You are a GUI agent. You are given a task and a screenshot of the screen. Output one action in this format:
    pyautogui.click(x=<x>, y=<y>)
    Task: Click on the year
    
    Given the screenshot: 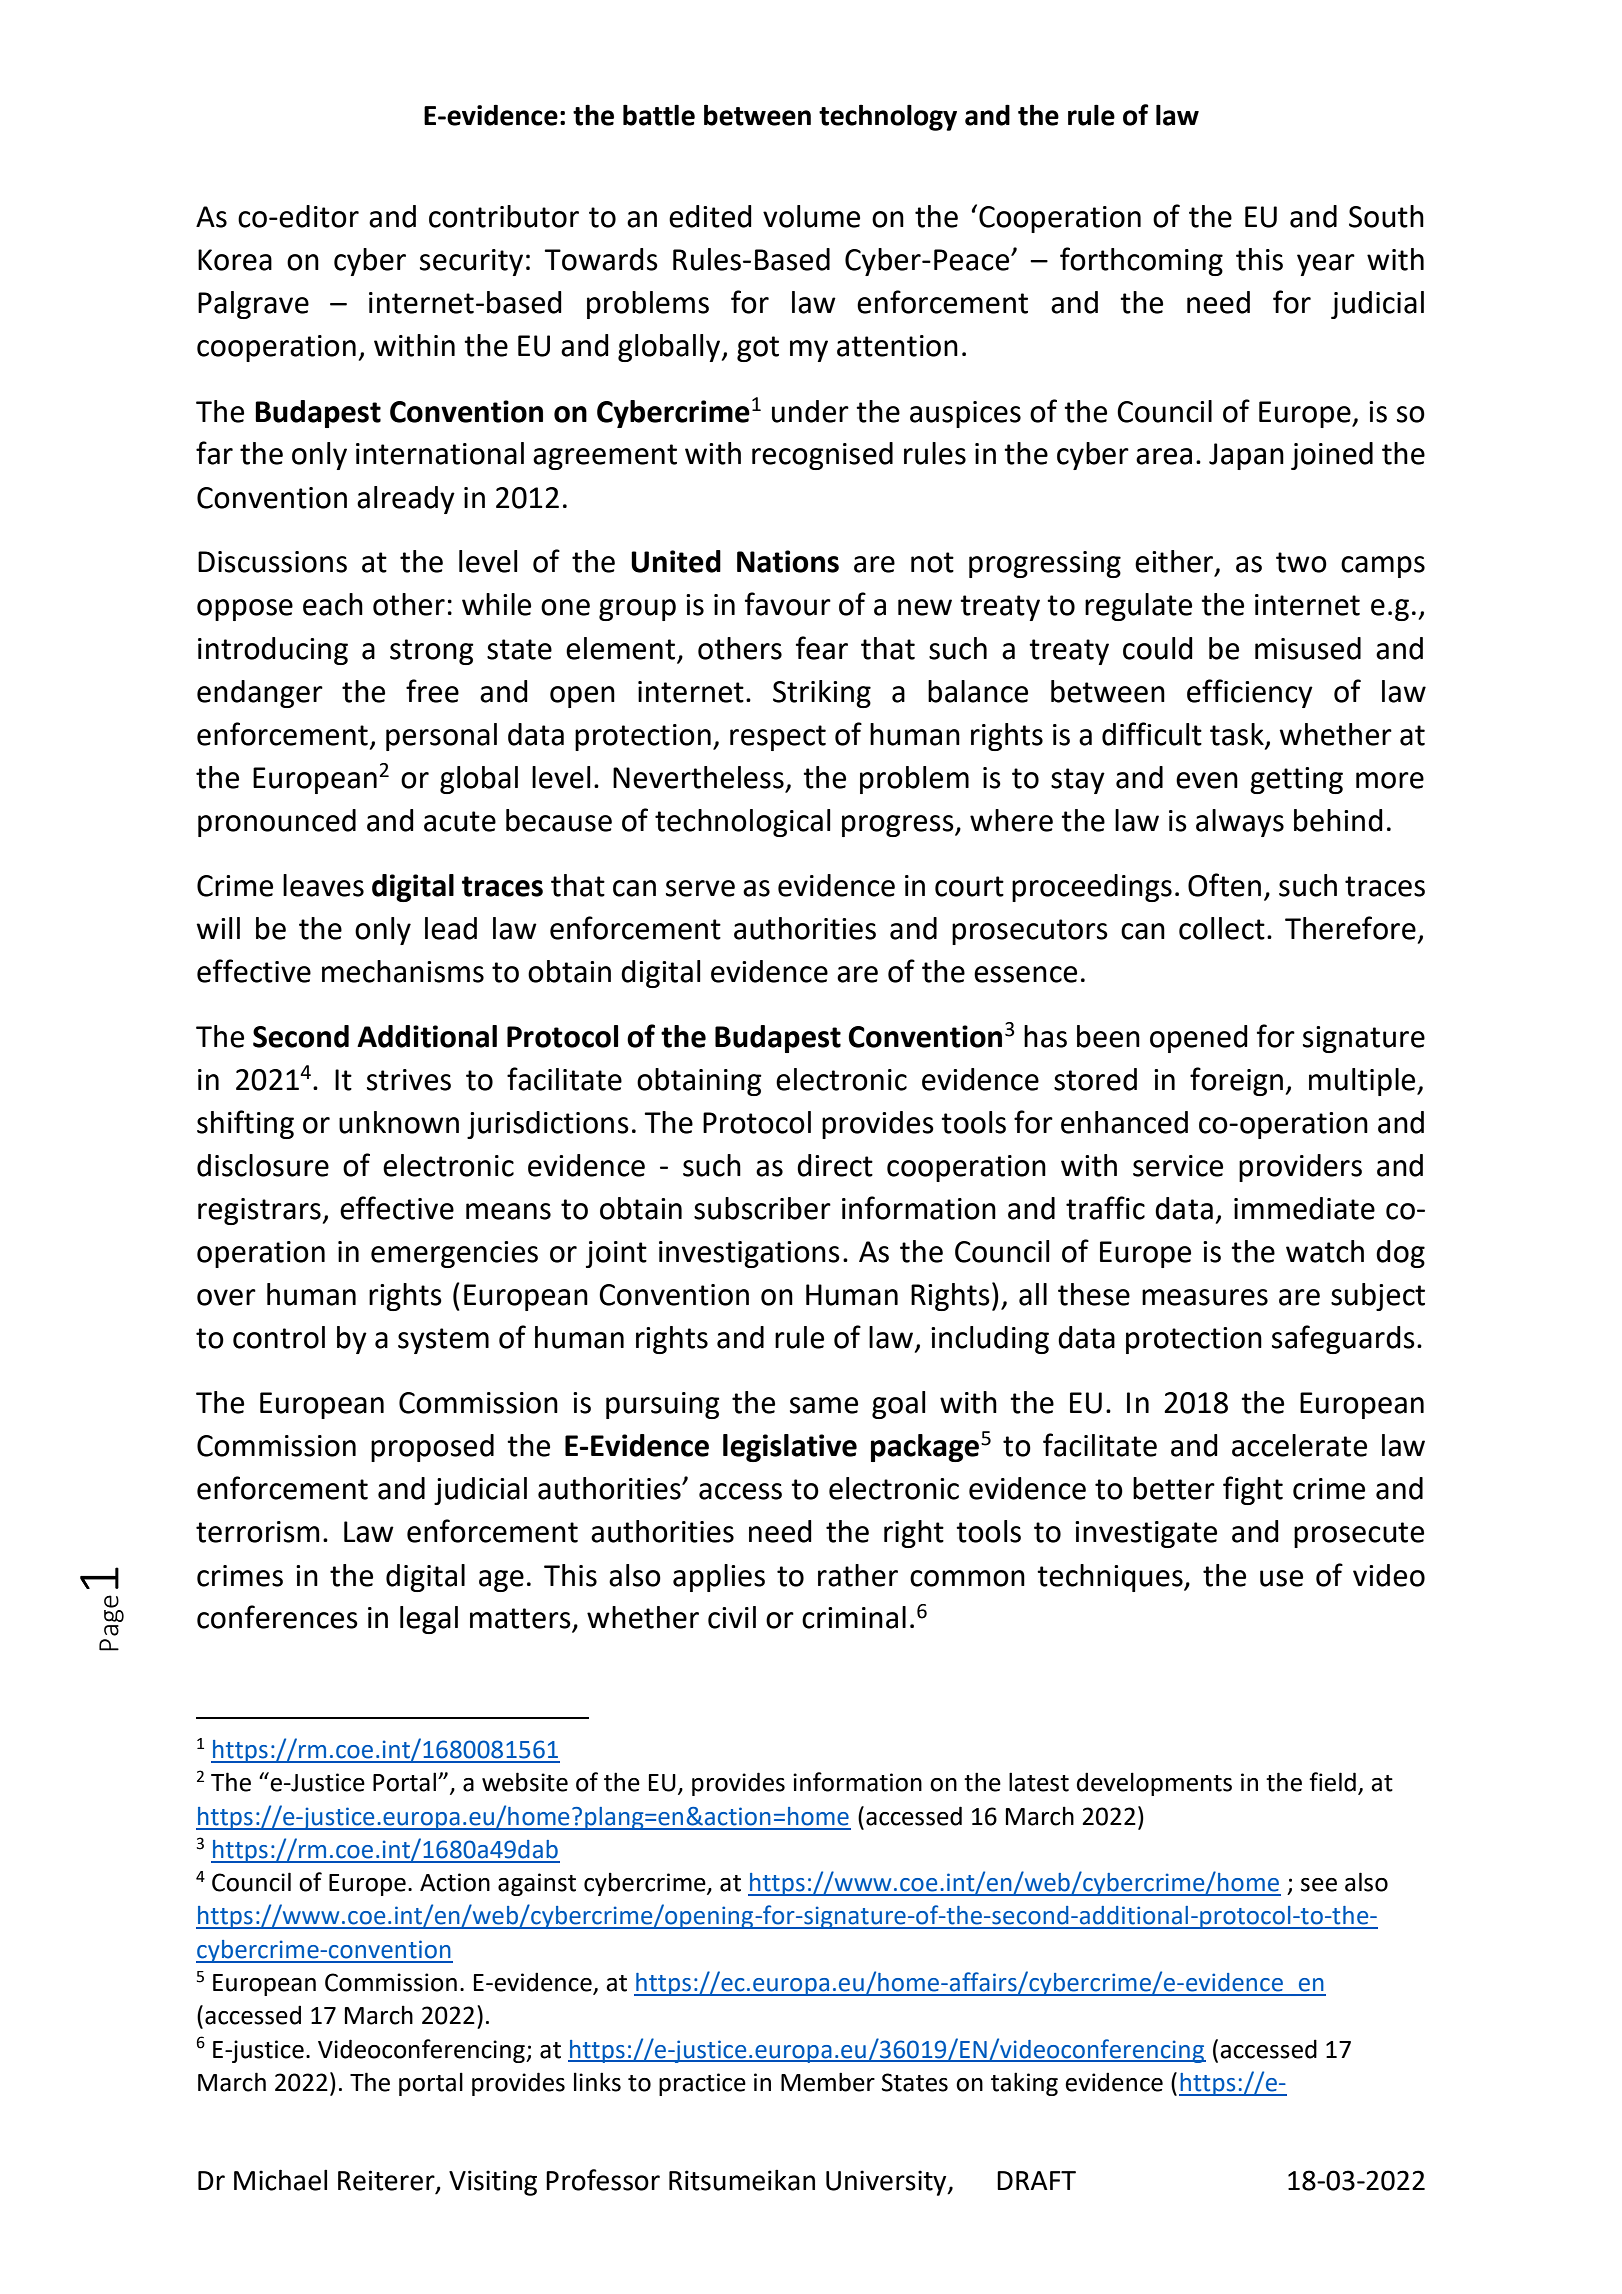 What is the action you would take?
    pyautogui.click(x=1326, y=265)
